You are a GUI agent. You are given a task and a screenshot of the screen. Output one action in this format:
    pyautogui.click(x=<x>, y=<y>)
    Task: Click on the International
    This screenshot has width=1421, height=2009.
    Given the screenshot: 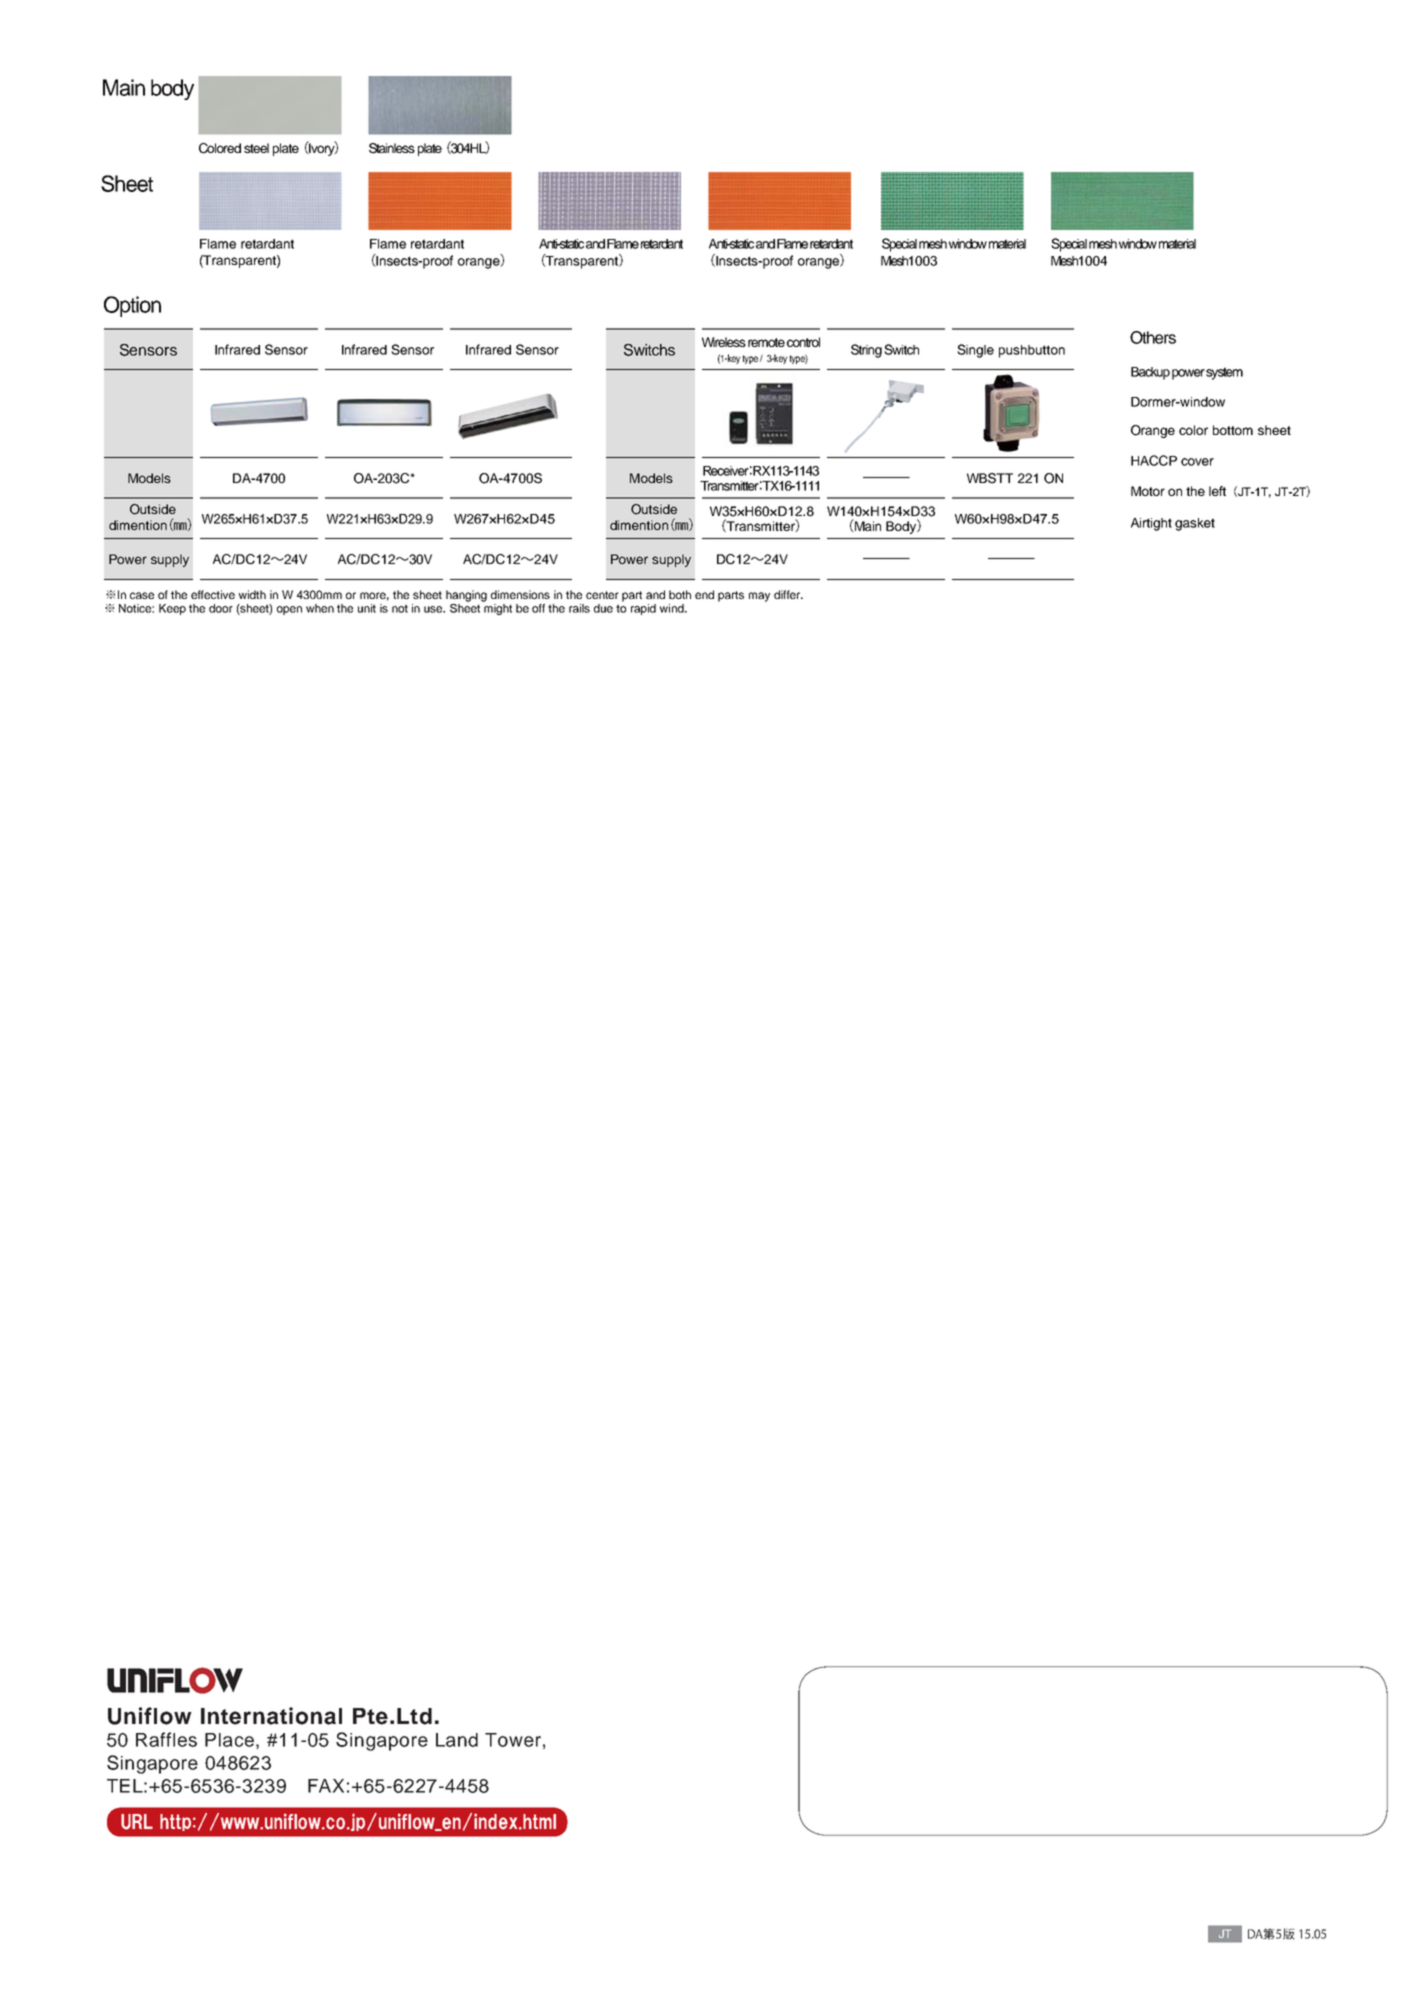 What is the action you would take?
    pyautogui.click(x=271, y=1716)
